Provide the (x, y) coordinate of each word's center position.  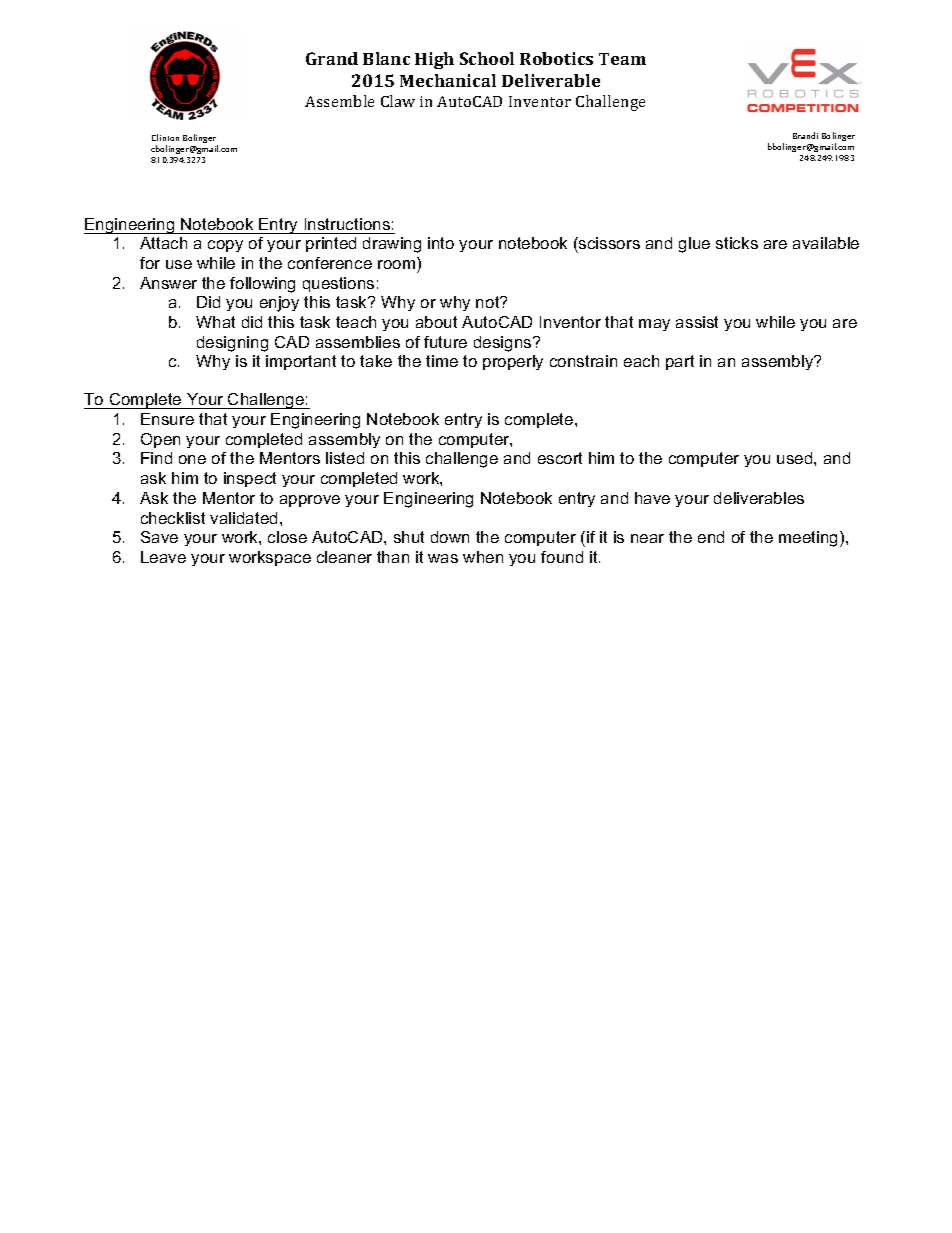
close (287, 537)
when (483, 557)
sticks (737, 243)
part (680, 362)
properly (513, 362)
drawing (392, 245)
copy (225, 246)
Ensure (167, 419)
